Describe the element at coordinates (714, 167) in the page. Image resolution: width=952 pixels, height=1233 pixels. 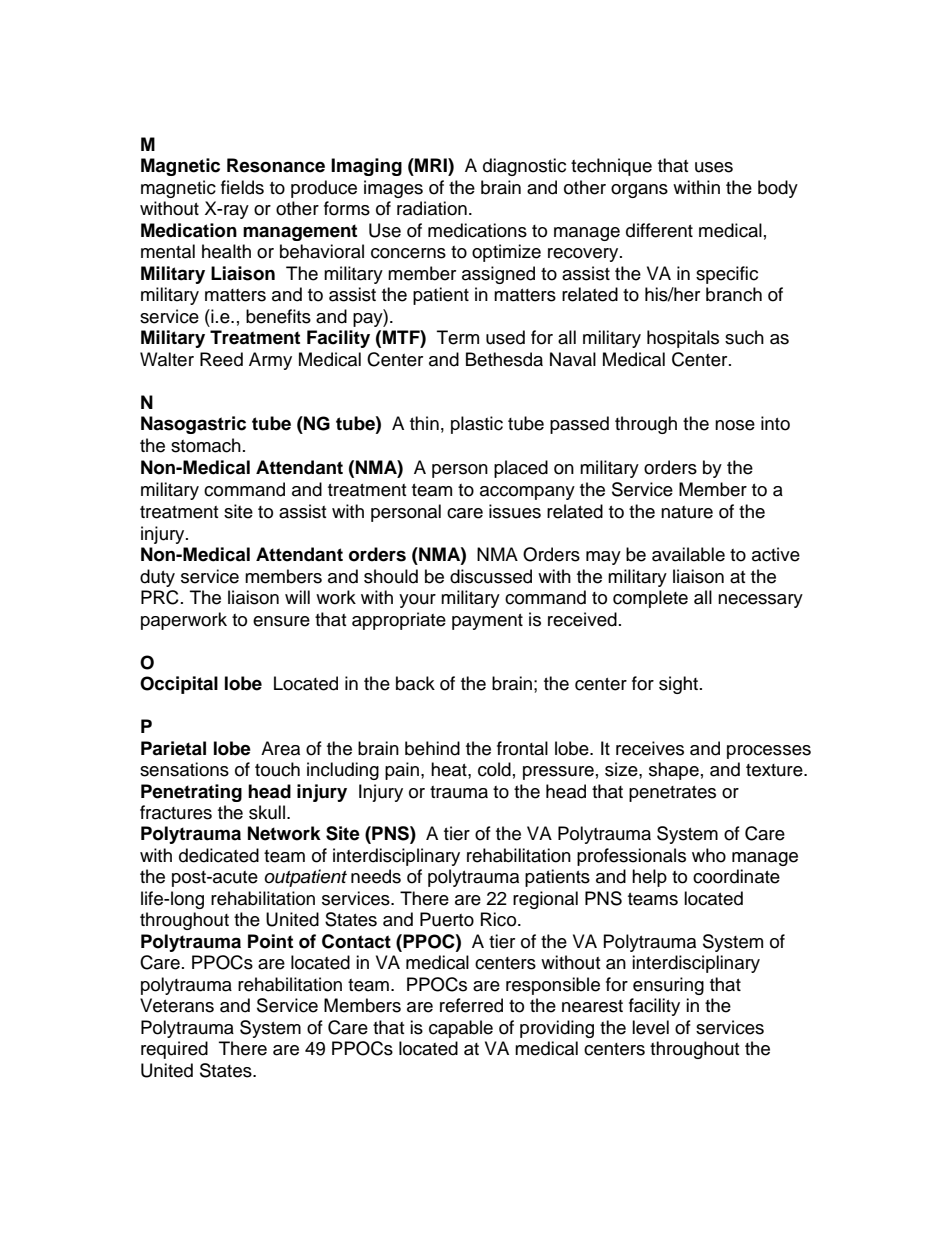
I see `uses` at that location.
